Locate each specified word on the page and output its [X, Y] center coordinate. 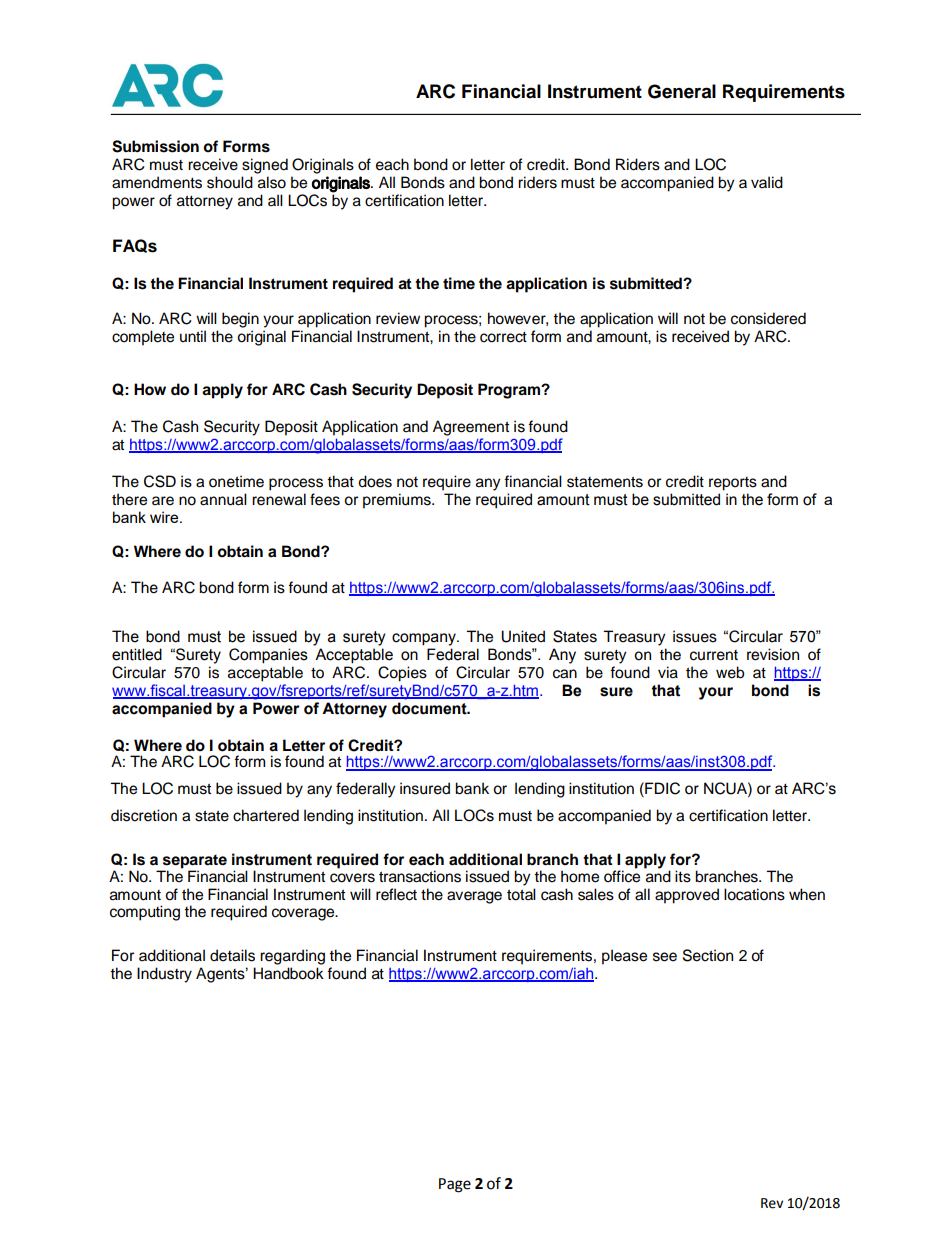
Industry [164, 975]
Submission [155, 146]
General [682, 91]
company [425, 639]
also [272, 182]
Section [708, 955]
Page [455, 1185]
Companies [268, 656]
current [714, 655]
